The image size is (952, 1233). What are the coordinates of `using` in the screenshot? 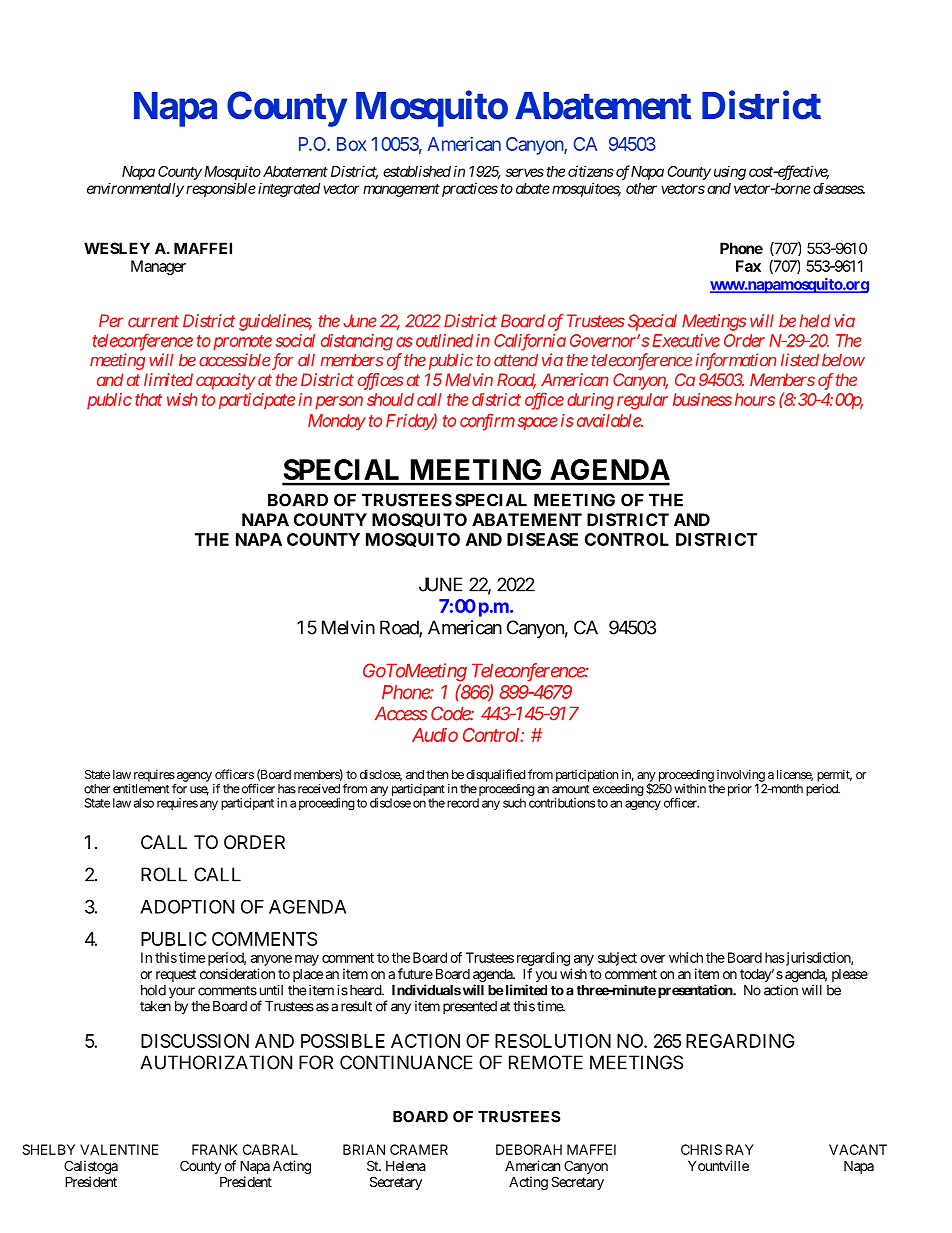 It's located at (730, 173).
